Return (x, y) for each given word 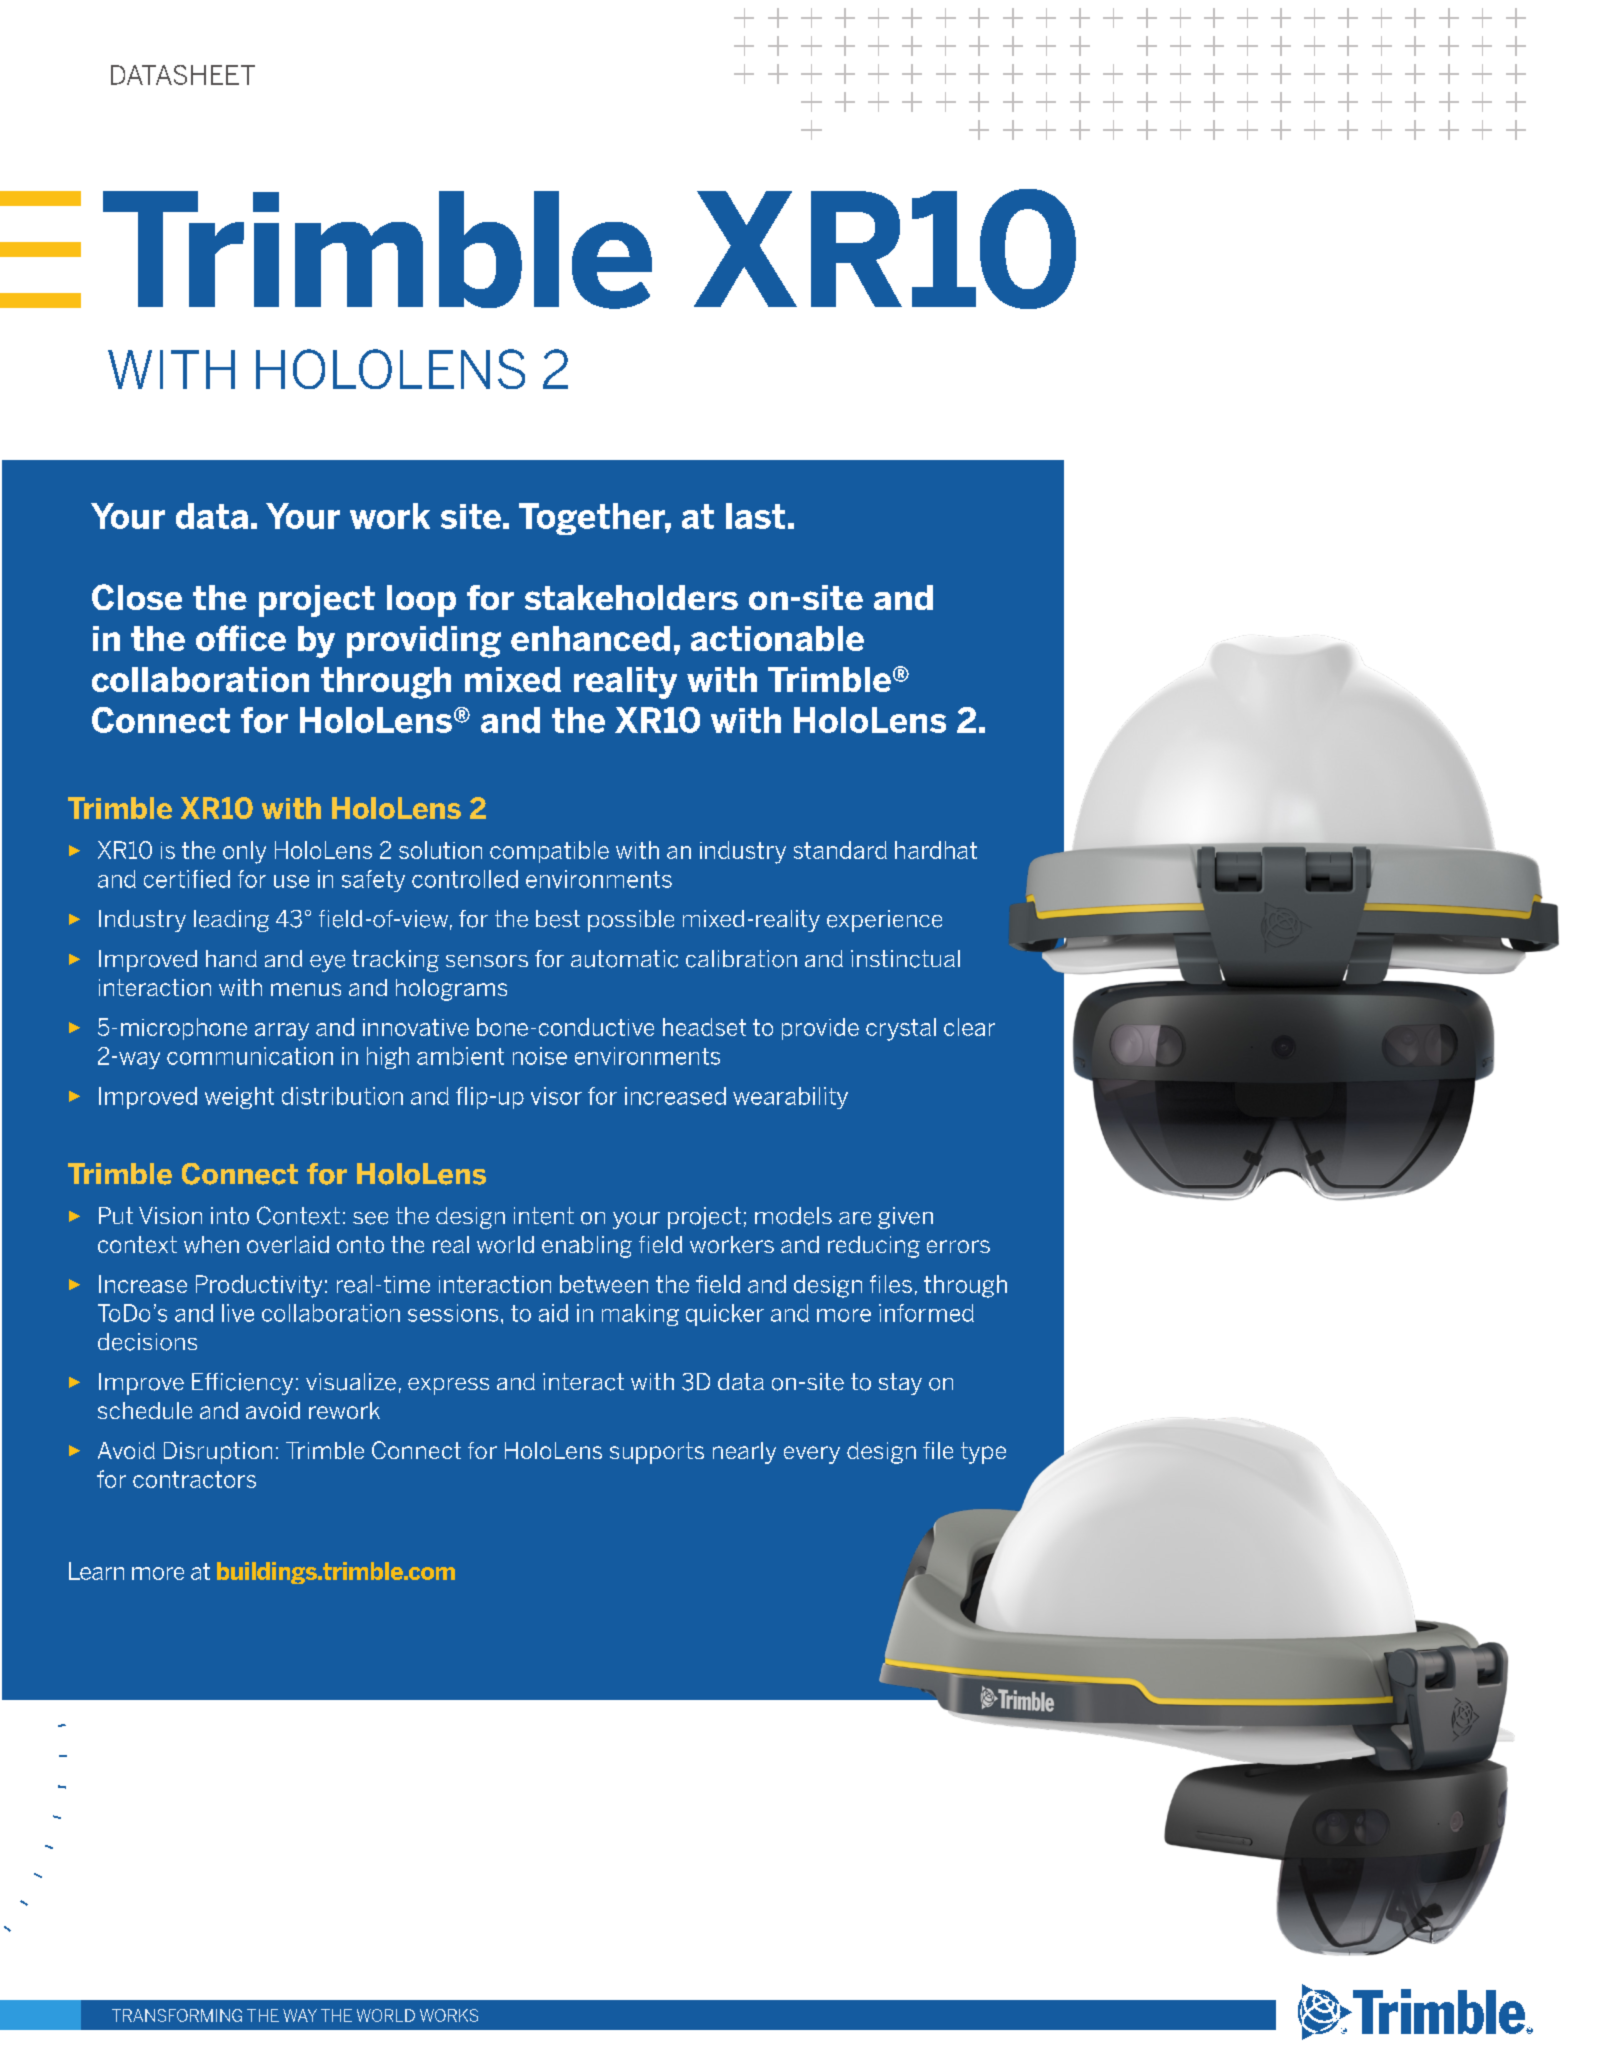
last (755, 516)
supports (657, 1453)
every (812, 1455)
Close (137, 597)
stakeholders (631, 597)
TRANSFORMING (177, 2015)
